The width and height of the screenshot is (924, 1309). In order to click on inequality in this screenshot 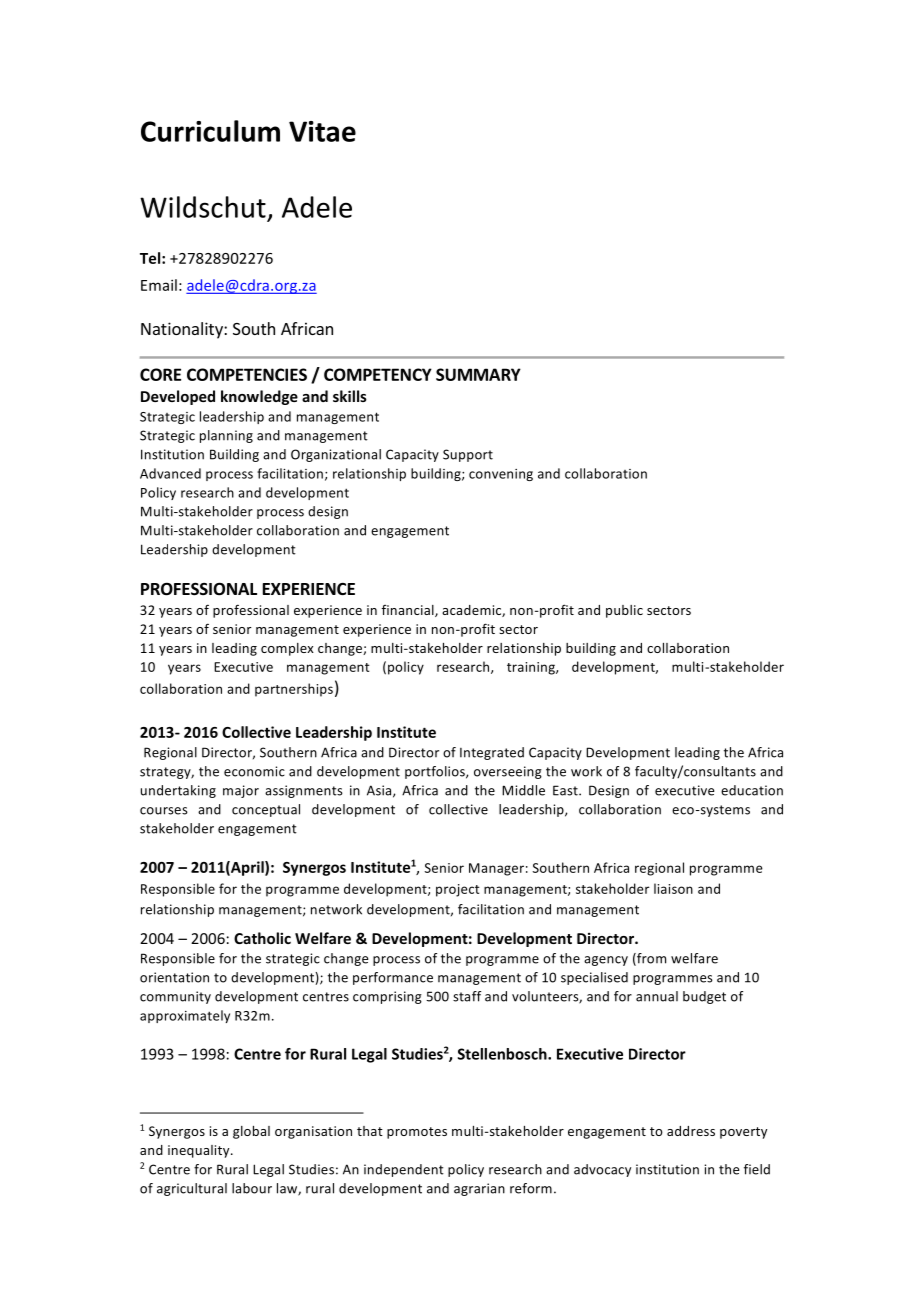, I will do `click(200, 1151)`.
